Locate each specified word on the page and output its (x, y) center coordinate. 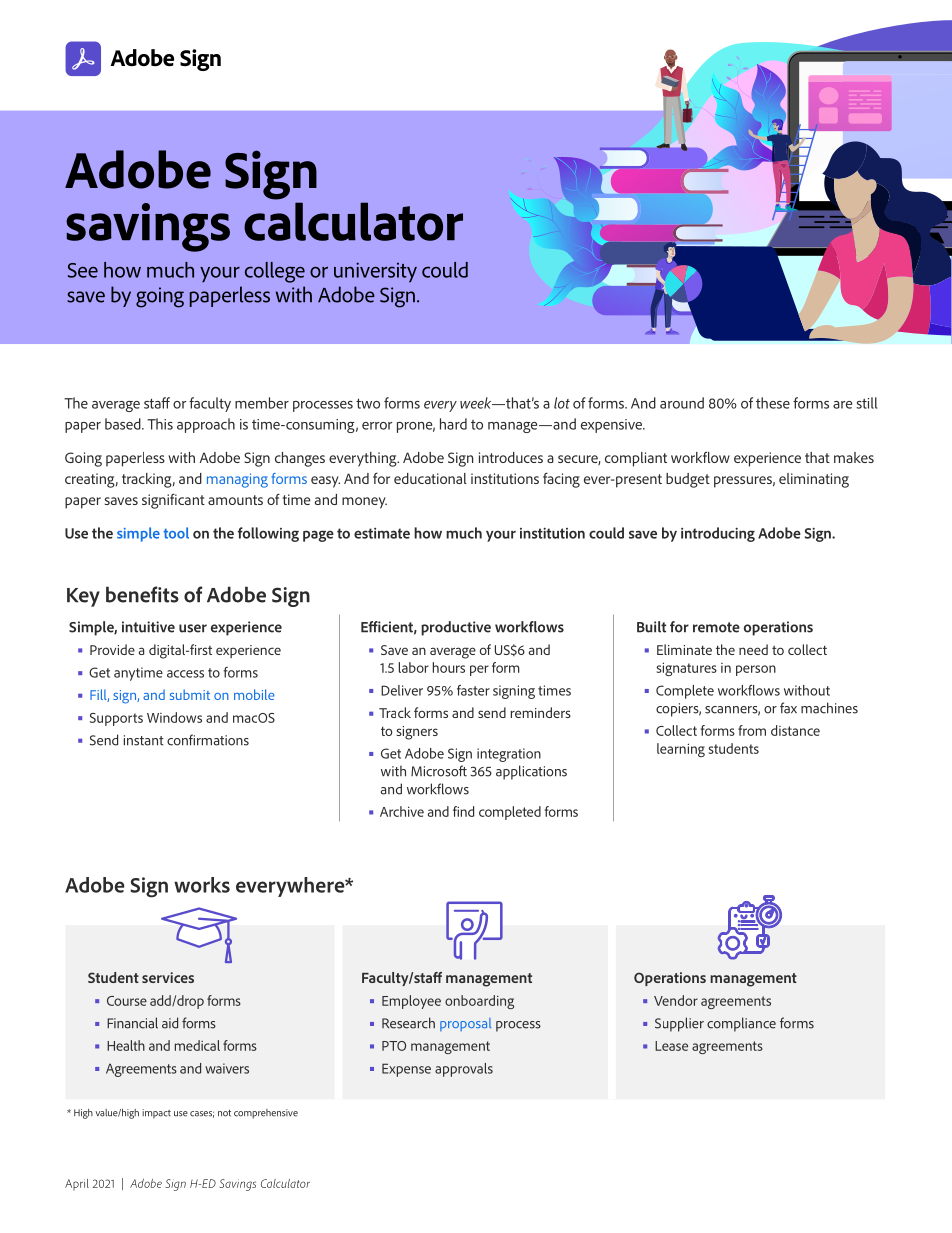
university (375, 272)
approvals (464, 1070)
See (83, 270)
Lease (671, 1046)
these (773, 403)
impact (156, 1114)
